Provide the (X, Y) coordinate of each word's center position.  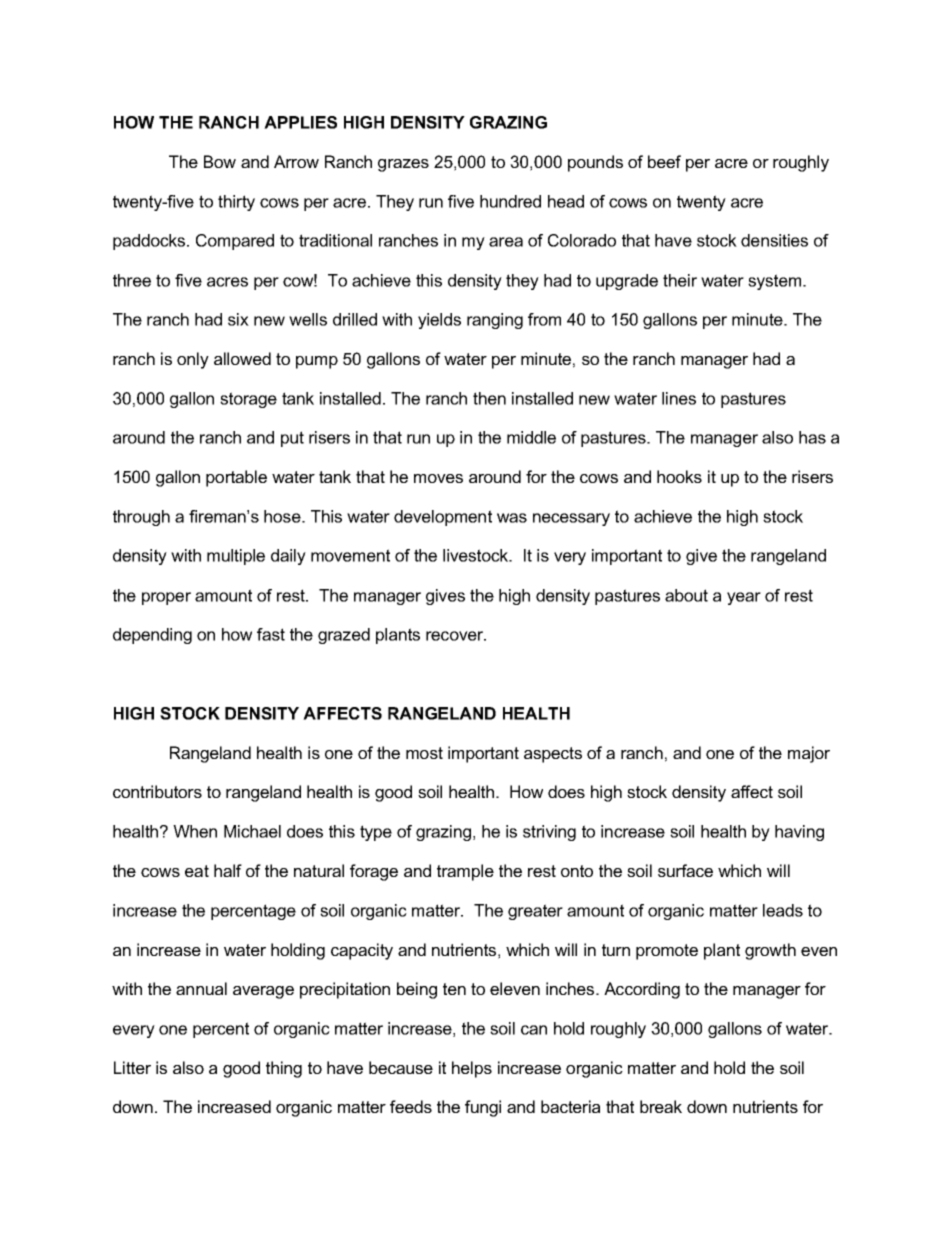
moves (438, 478)
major (809, 754)
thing (284, 1069)
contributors (157, 791)
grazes (403, 165)
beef (664, 161)
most (424, 753)
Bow (220, 161)
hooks (679, 476)
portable (236, 478)
